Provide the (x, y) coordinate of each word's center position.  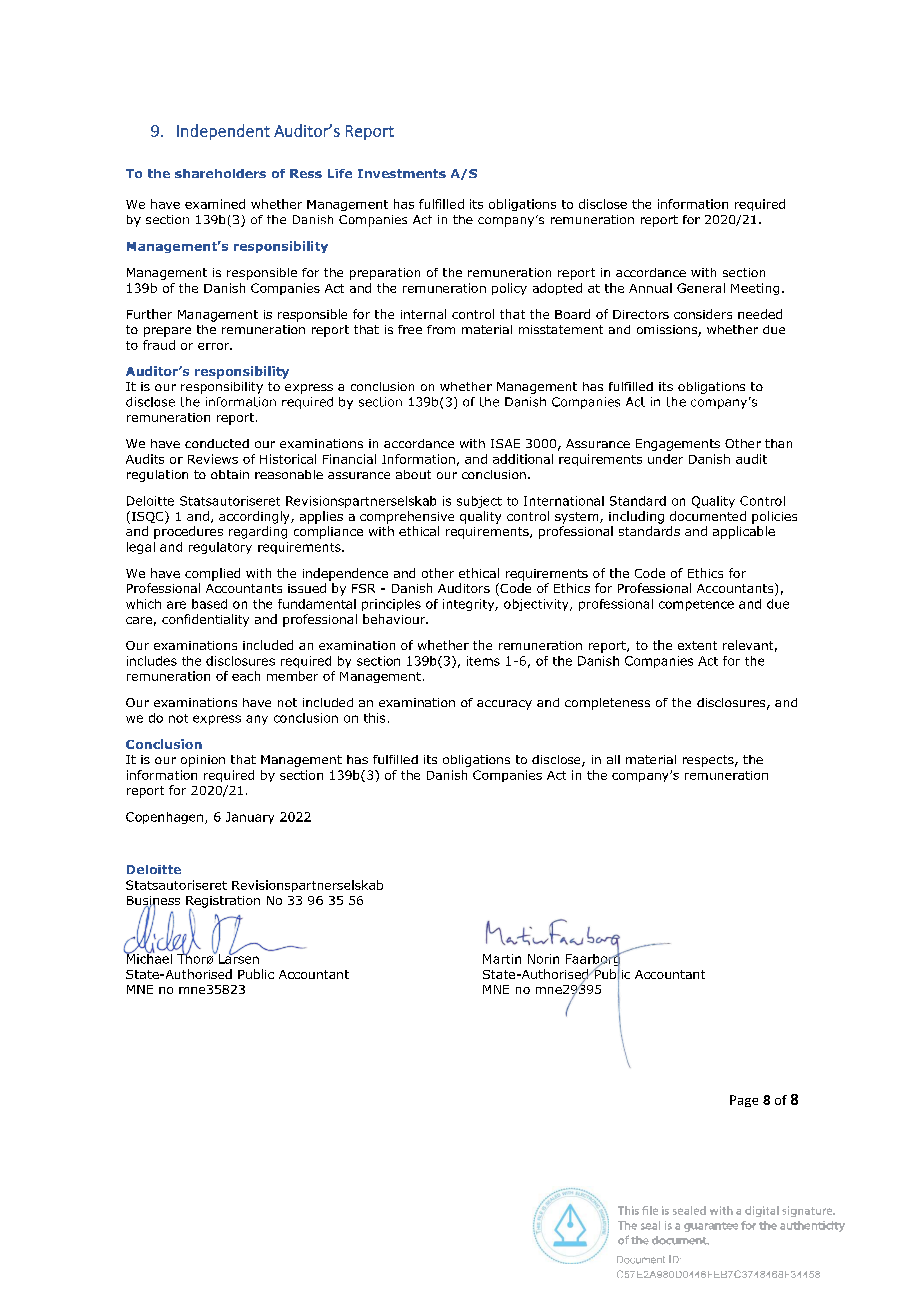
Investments (402, 173)
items (483, 661)
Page (744, 1101)
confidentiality (205, 620)
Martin (502, 959)
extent (697, 645)
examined (215, 204)
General (701, 288)
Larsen (239, 958)
